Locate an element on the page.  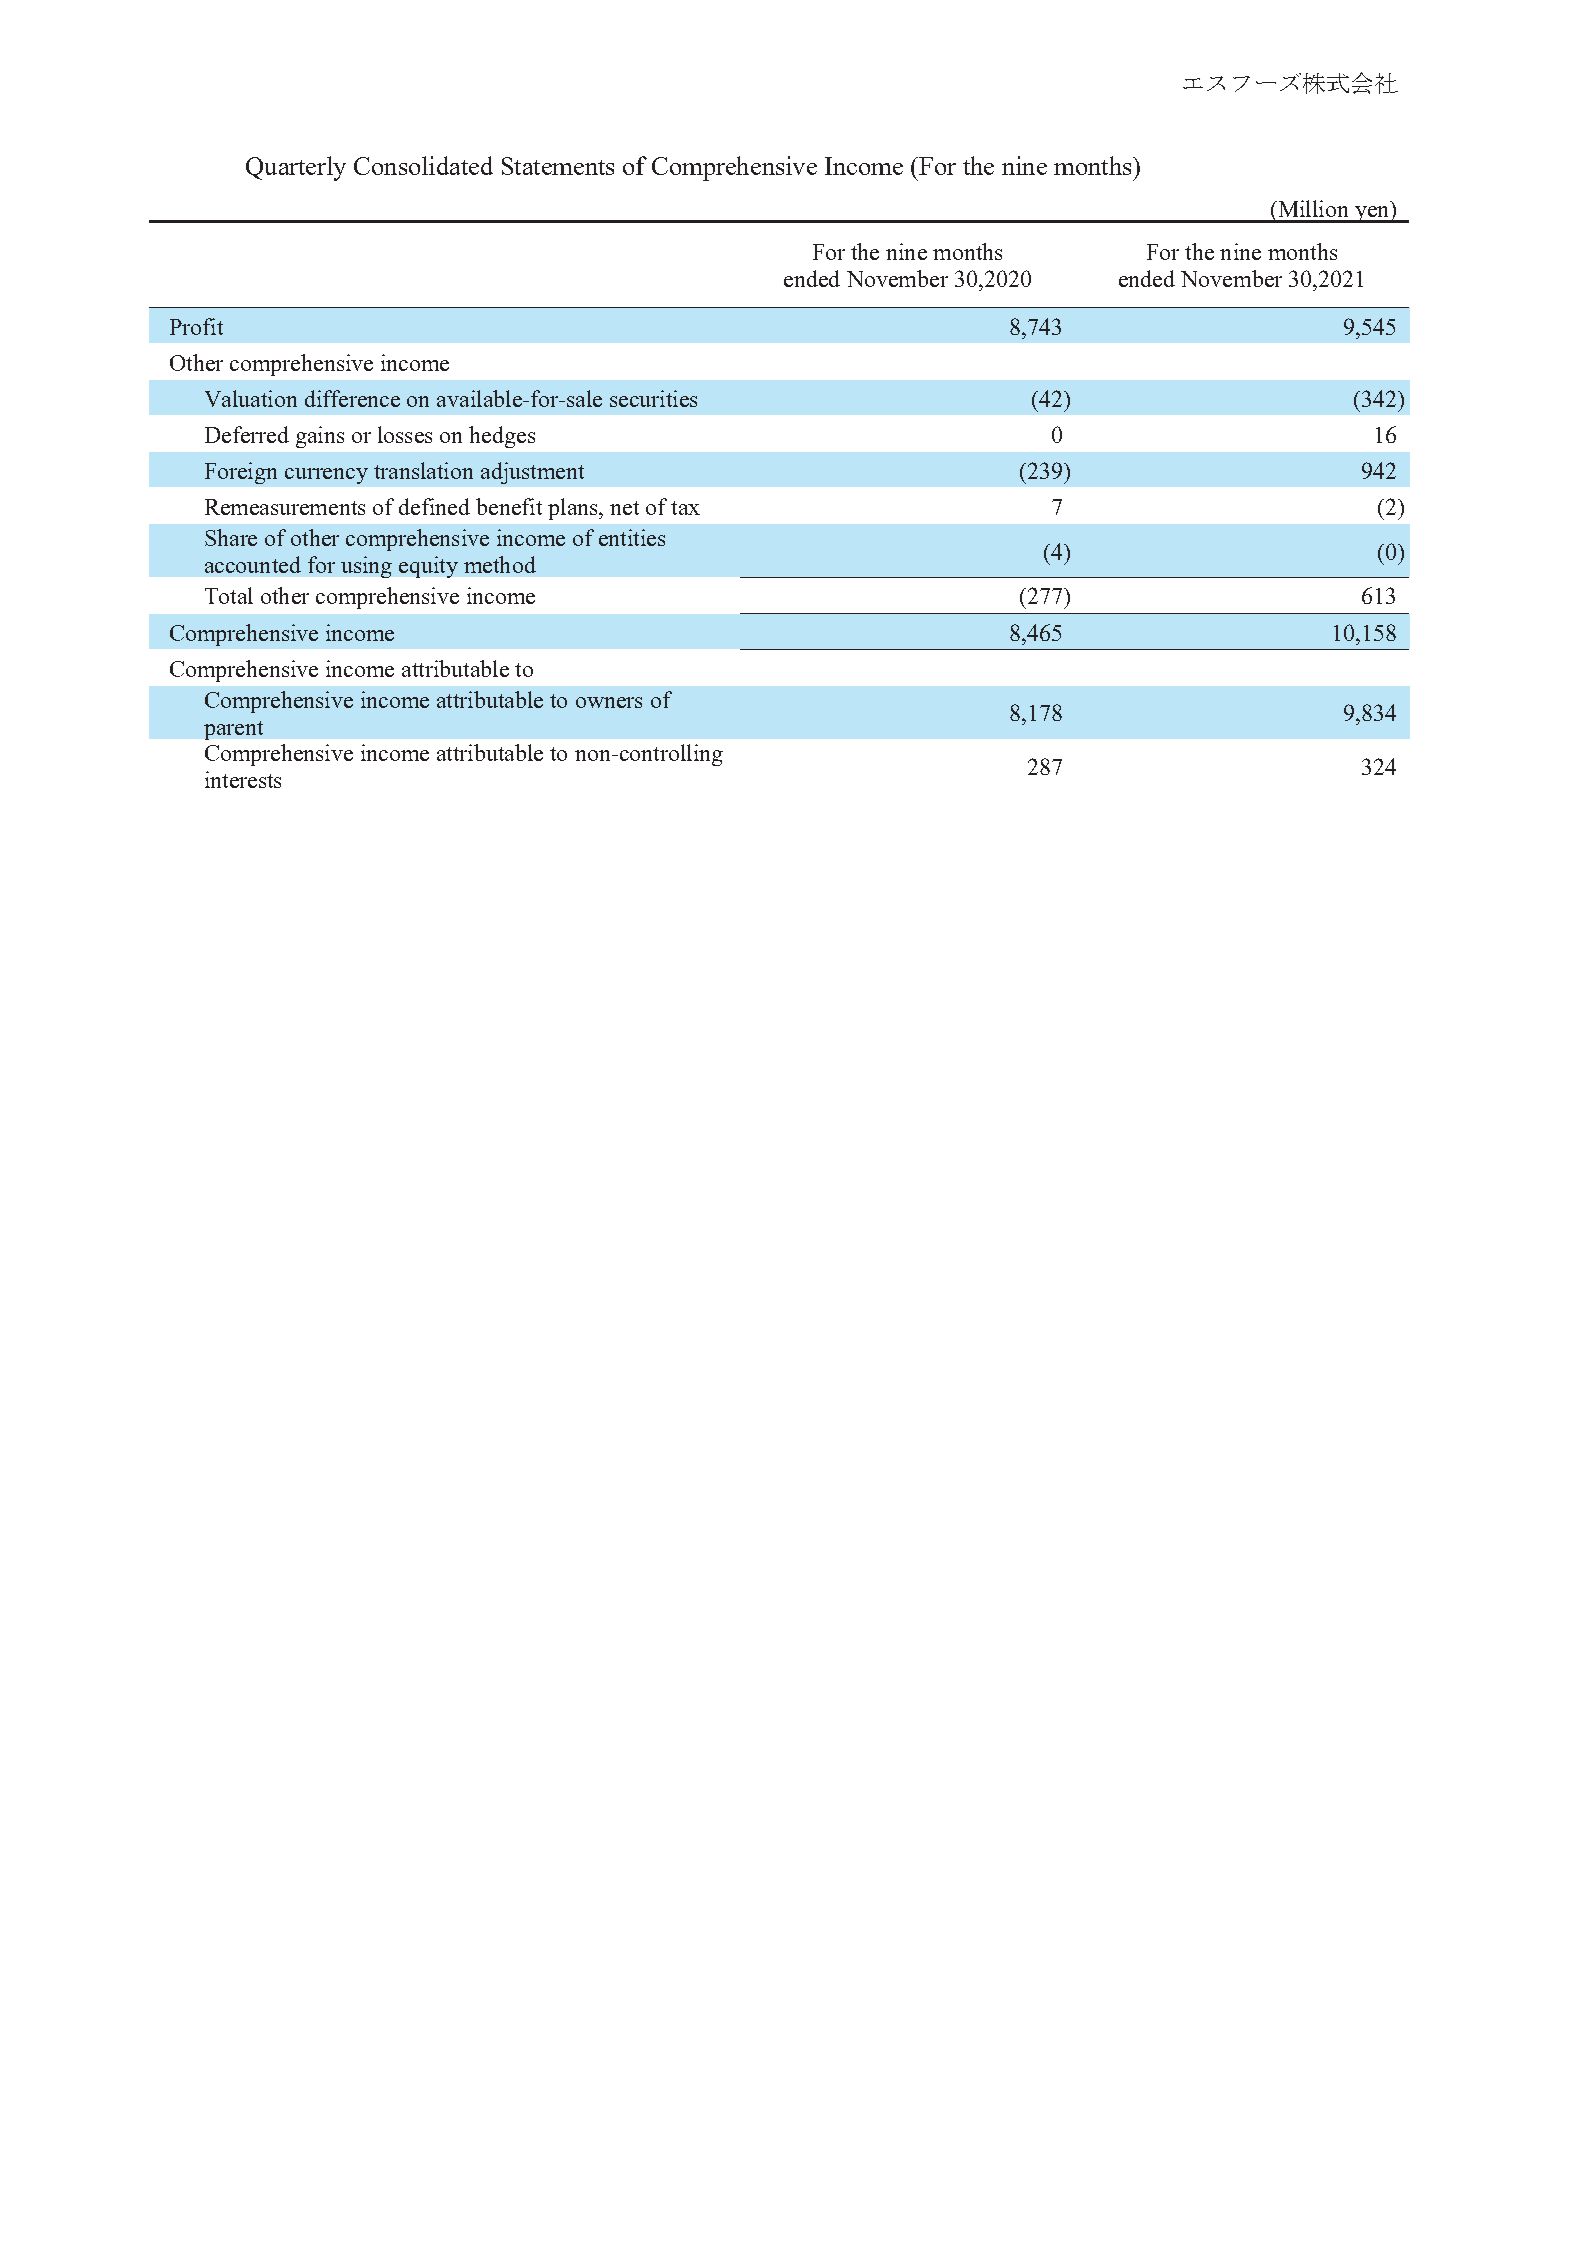
tax is located at coordinates (685, 508).
